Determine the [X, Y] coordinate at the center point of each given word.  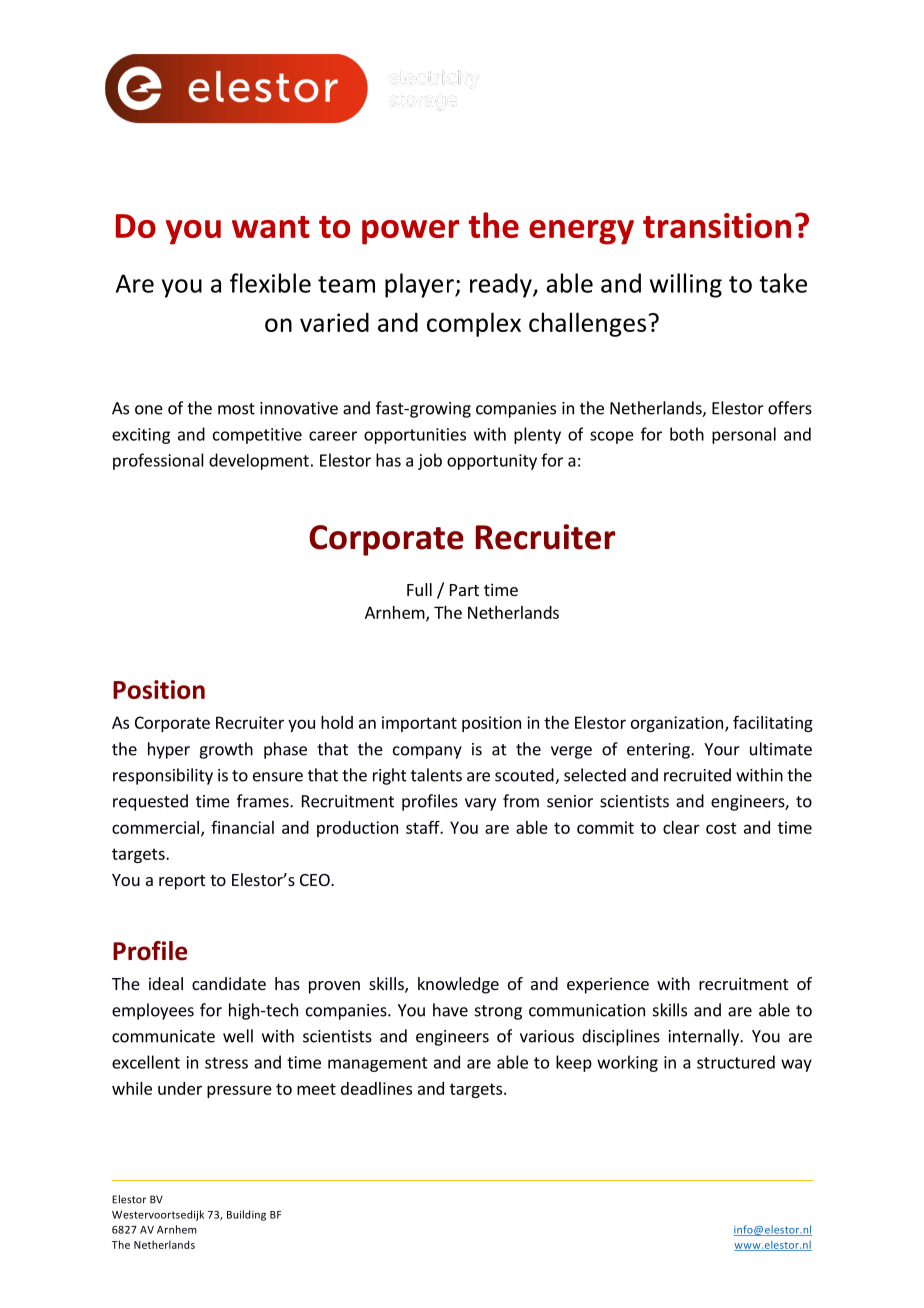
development [259, 461]
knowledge [458, 985]
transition [717, 225]
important [419, 724]
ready [502, 285]
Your [722, 749]
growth [226, 750]
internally [705, 1037]
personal [744, 435]
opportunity [492, 462]
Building [246, 1215]
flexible [270, 283]
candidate [229, 983]
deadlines [376, 1088]
